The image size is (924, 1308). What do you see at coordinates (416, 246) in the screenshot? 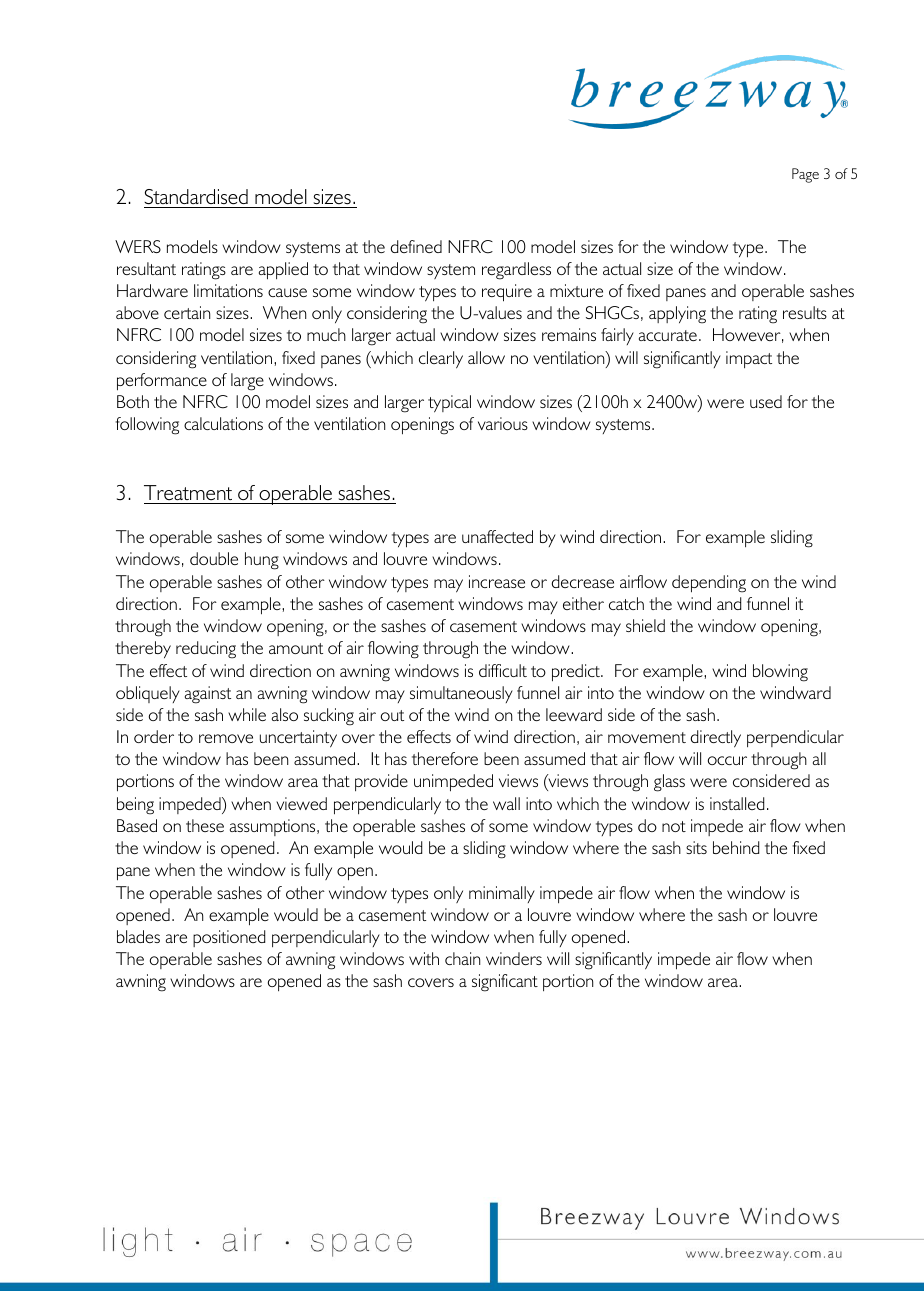
I see `defined` at bounding box center [416, 246].
